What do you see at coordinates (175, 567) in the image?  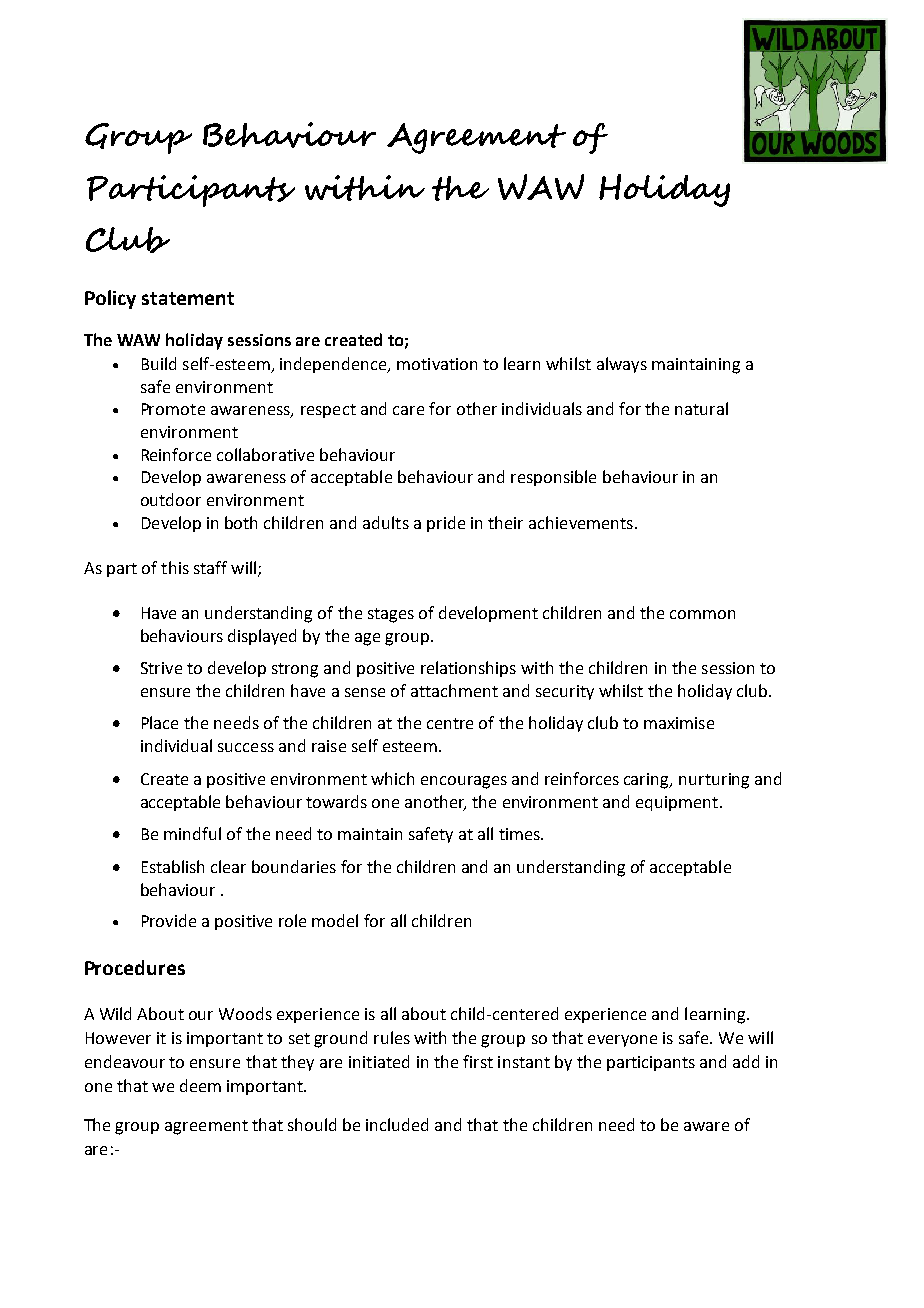 I see `this` at bounding box center [175, 567].
